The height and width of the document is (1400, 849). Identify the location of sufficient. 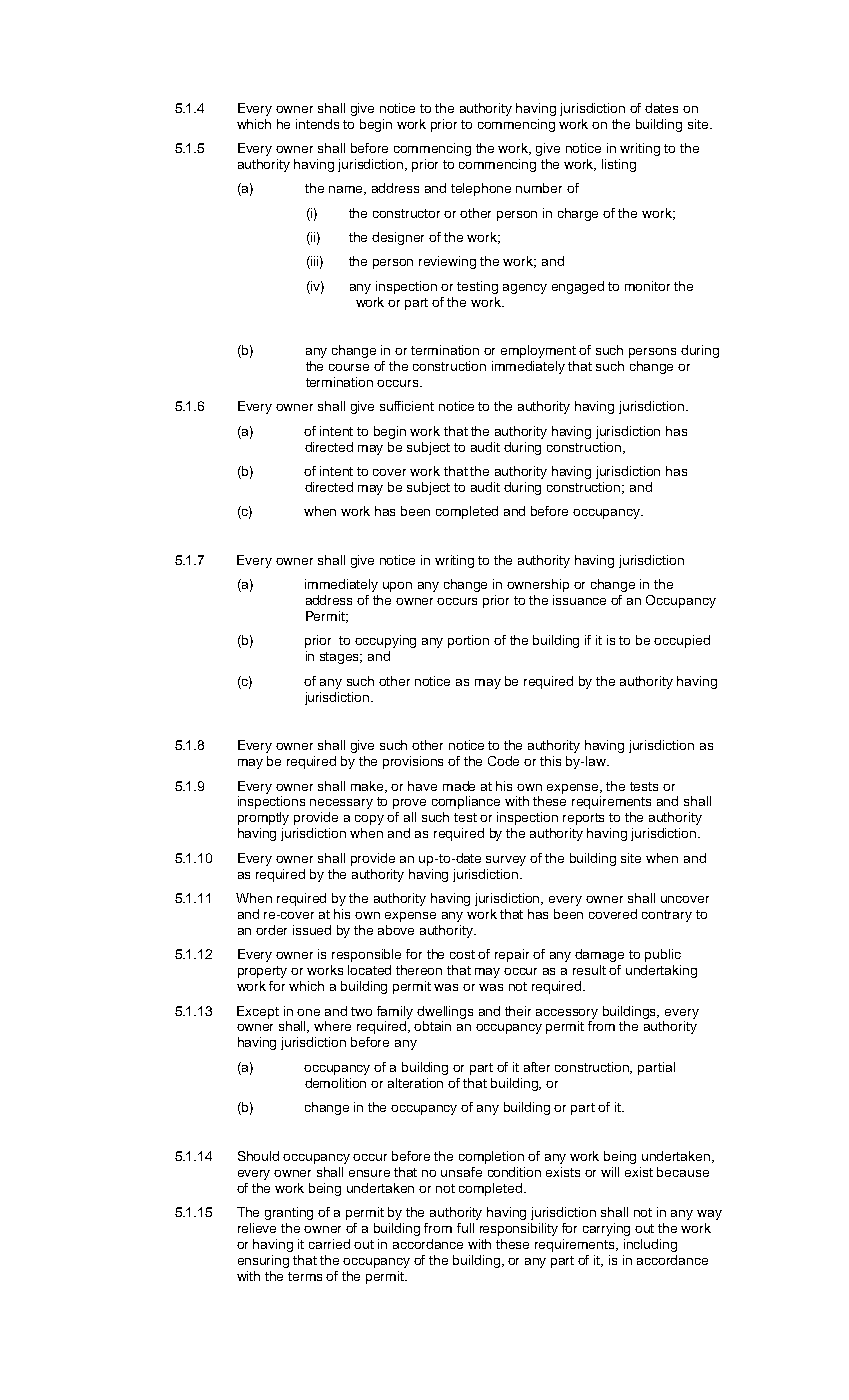
(407, 406).
